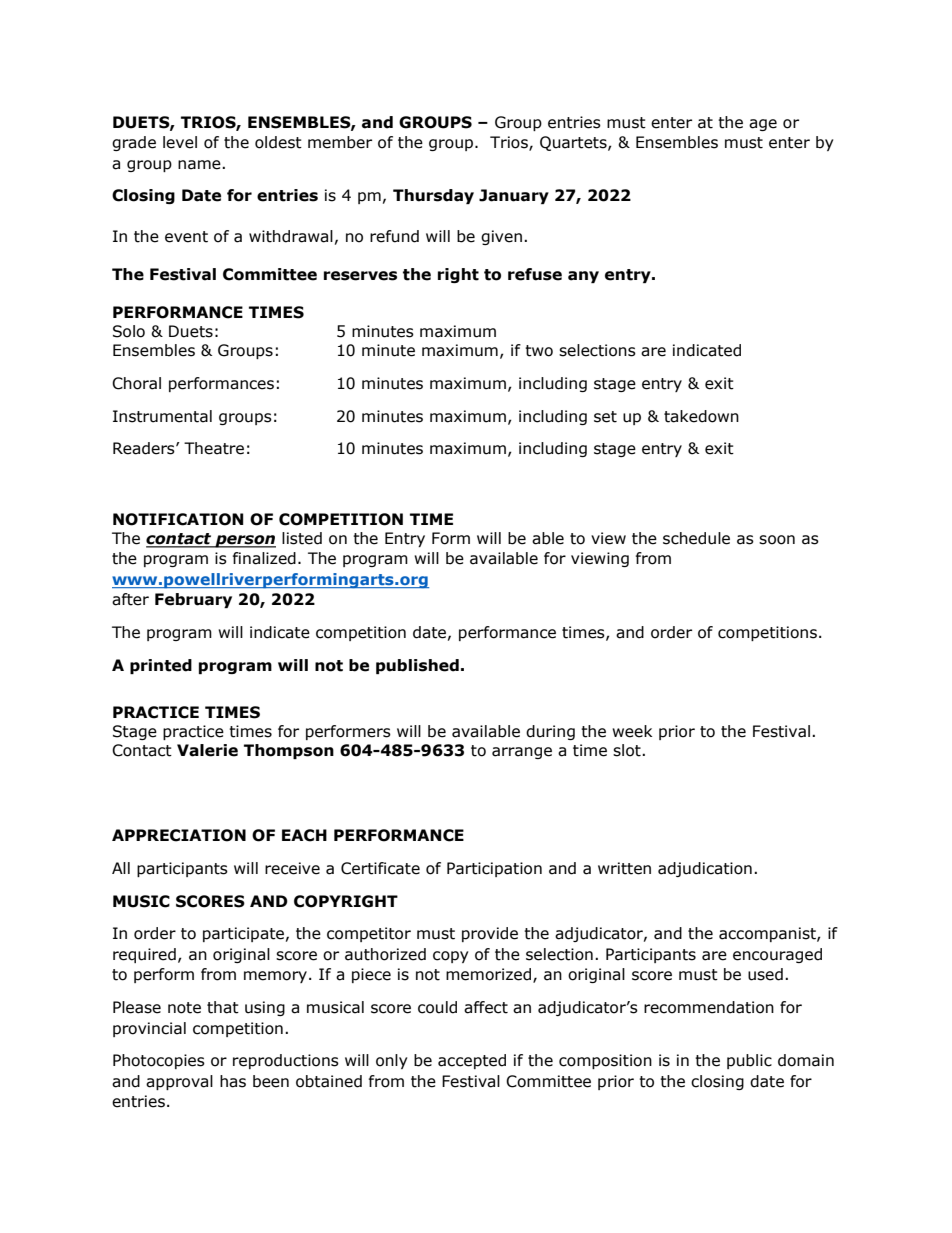  Describe the element at coordinates (705, 869) in the screenshot. I see `adjudication` at that location.
